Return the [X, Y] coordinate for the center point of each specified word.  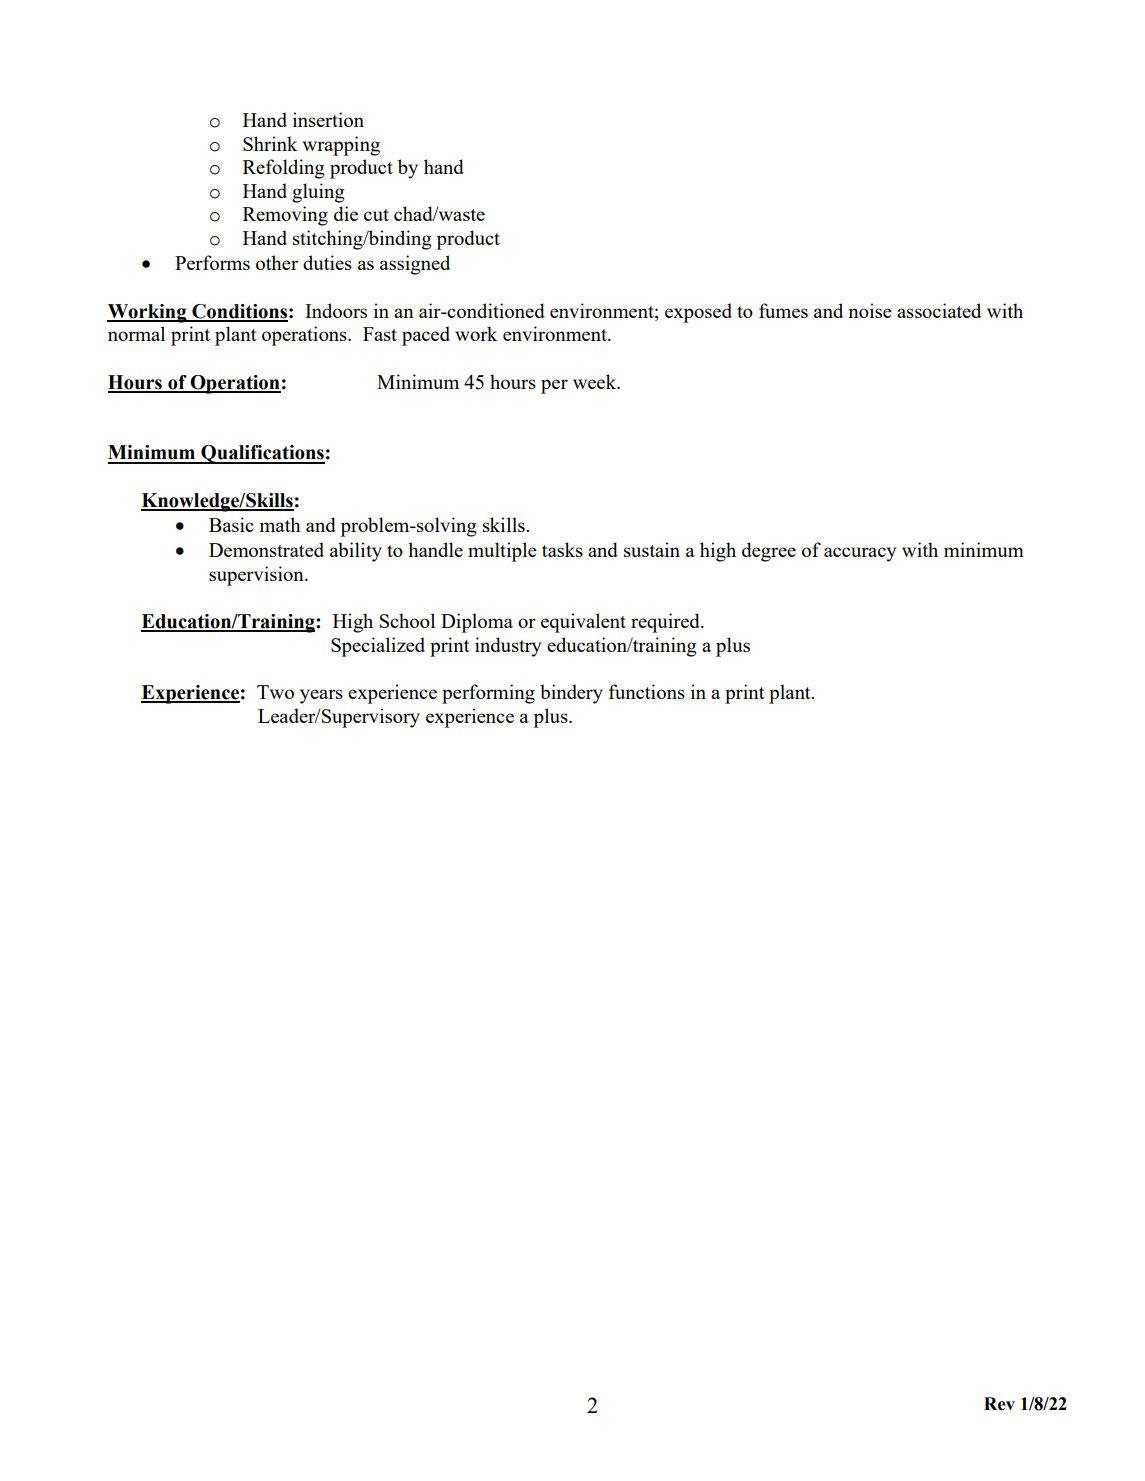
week [596, 381]
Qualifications [262, 454]
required [666, 623]
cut [376, 215]
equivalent [583, 623]
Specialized [378, 647]
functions [647, 691]
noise [870, 310]
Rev [999, 1404]
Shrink [270, 143]
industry [508, 647]
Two [275, 692]
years [321, 696]
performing [488, 694]
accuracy [860, 554]
